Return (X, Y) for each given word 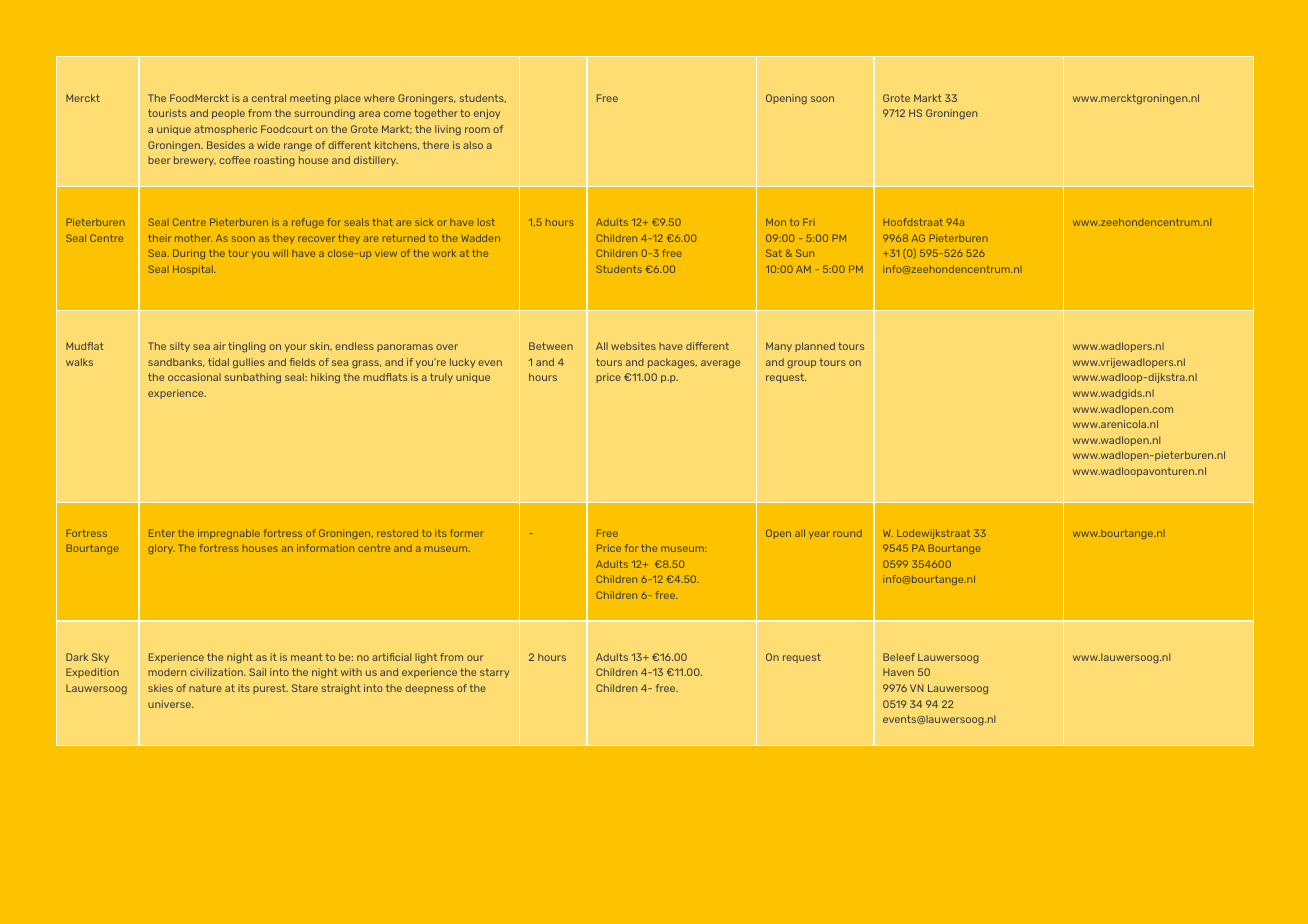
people (228, 114)
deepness (429, 689)
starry (494, 673)
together (436, 114)
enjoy (487, 114)
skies (160, 688)
